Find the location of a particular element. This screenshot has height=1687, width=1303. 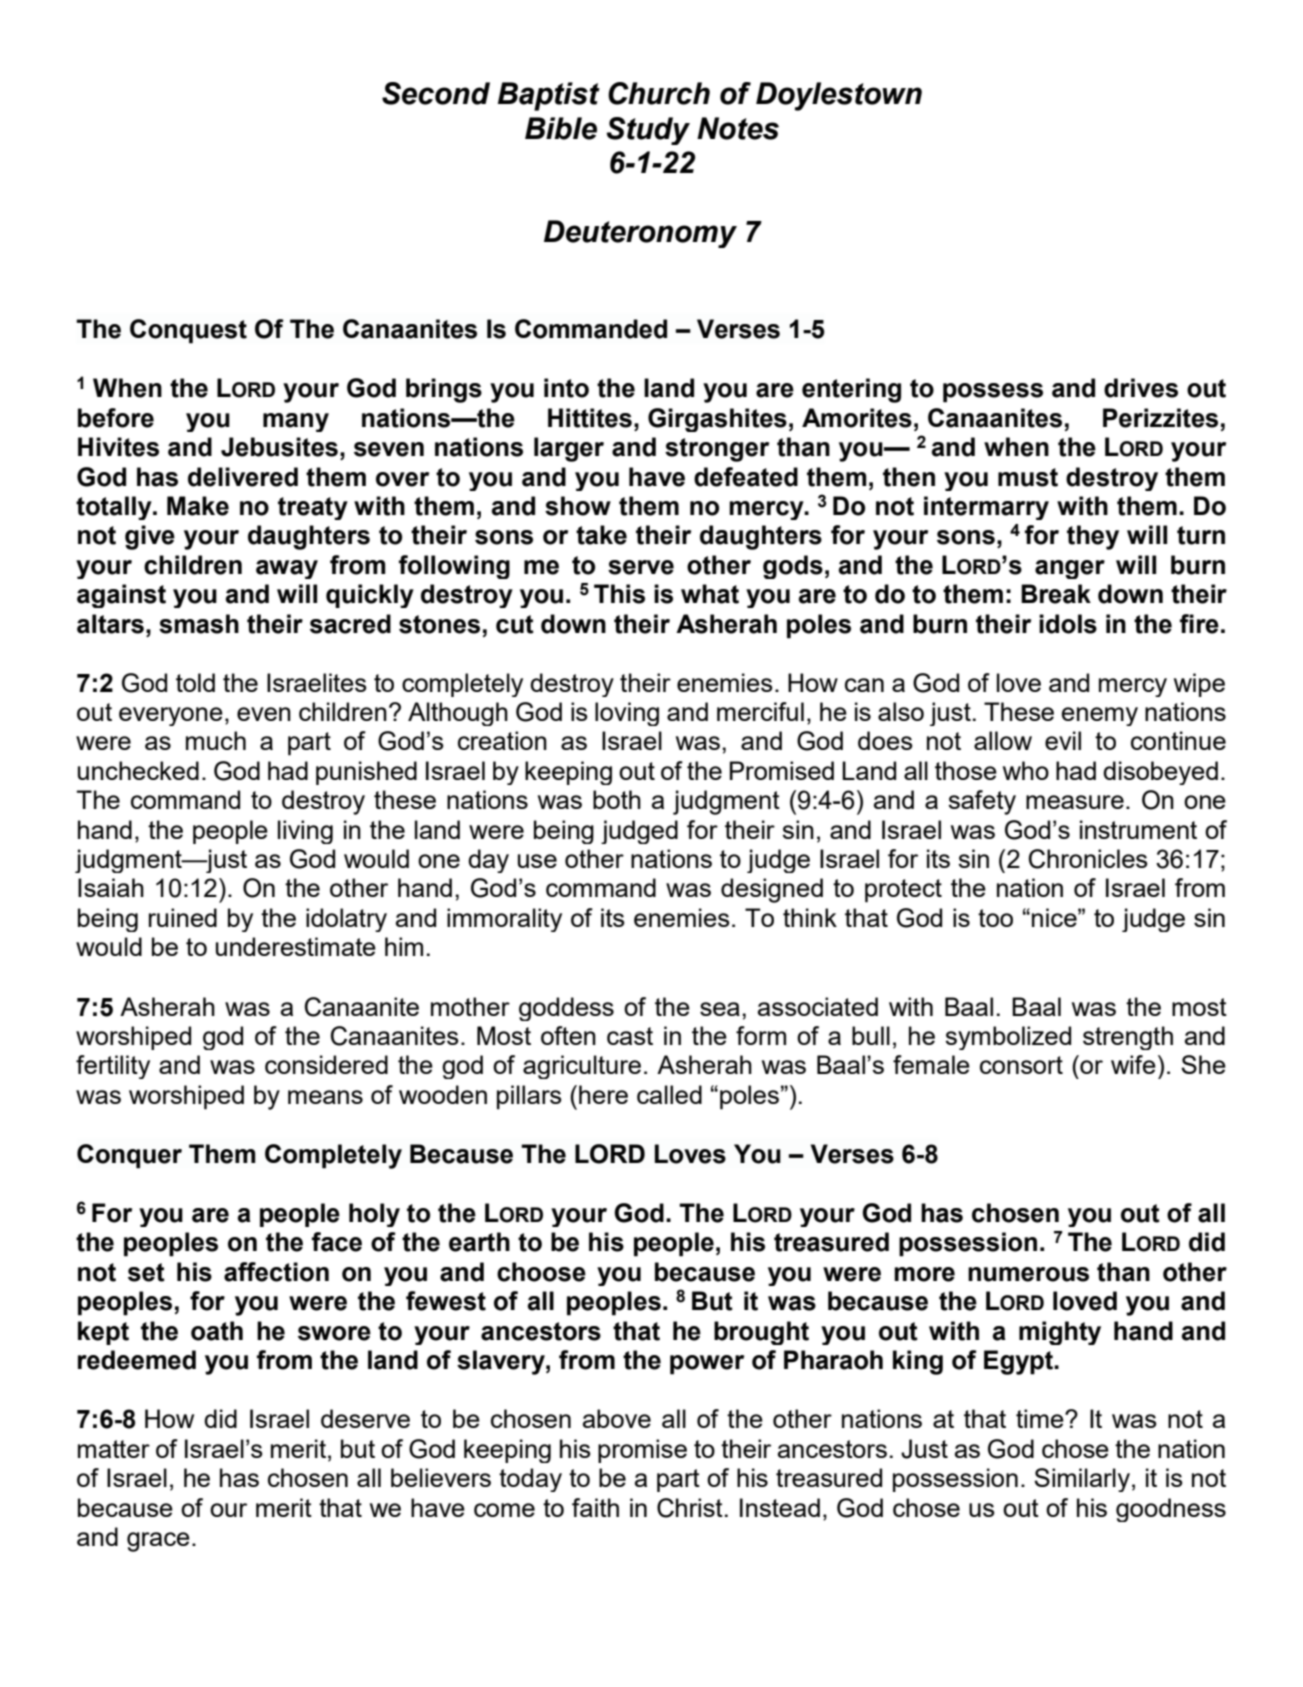

grace is located at coordinates (158, 1542).
